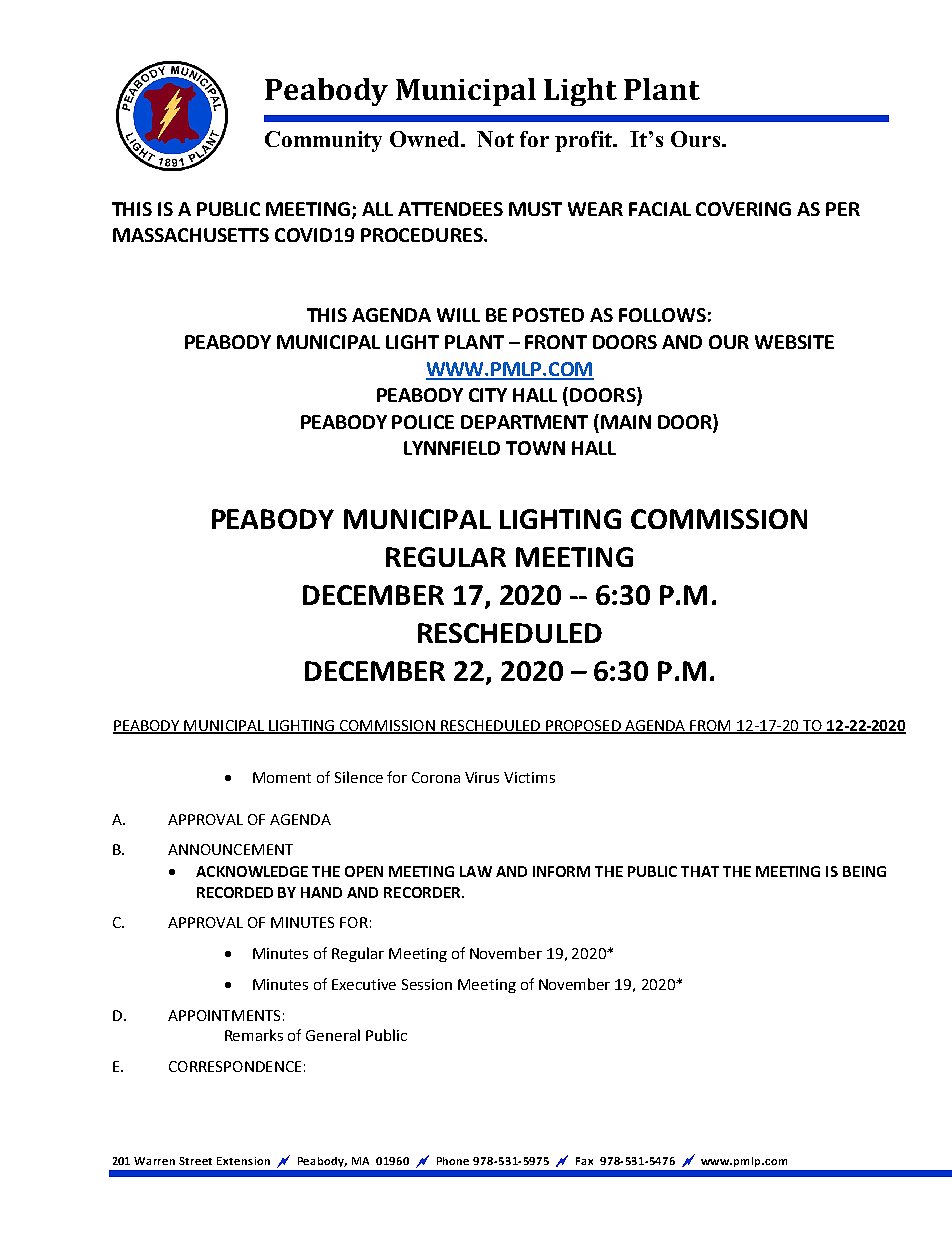 This image has height=1233, width=952. What do you see at coordinates (743, 209) in the image?
I see `COVERING` at bounding box center [743, 209].
